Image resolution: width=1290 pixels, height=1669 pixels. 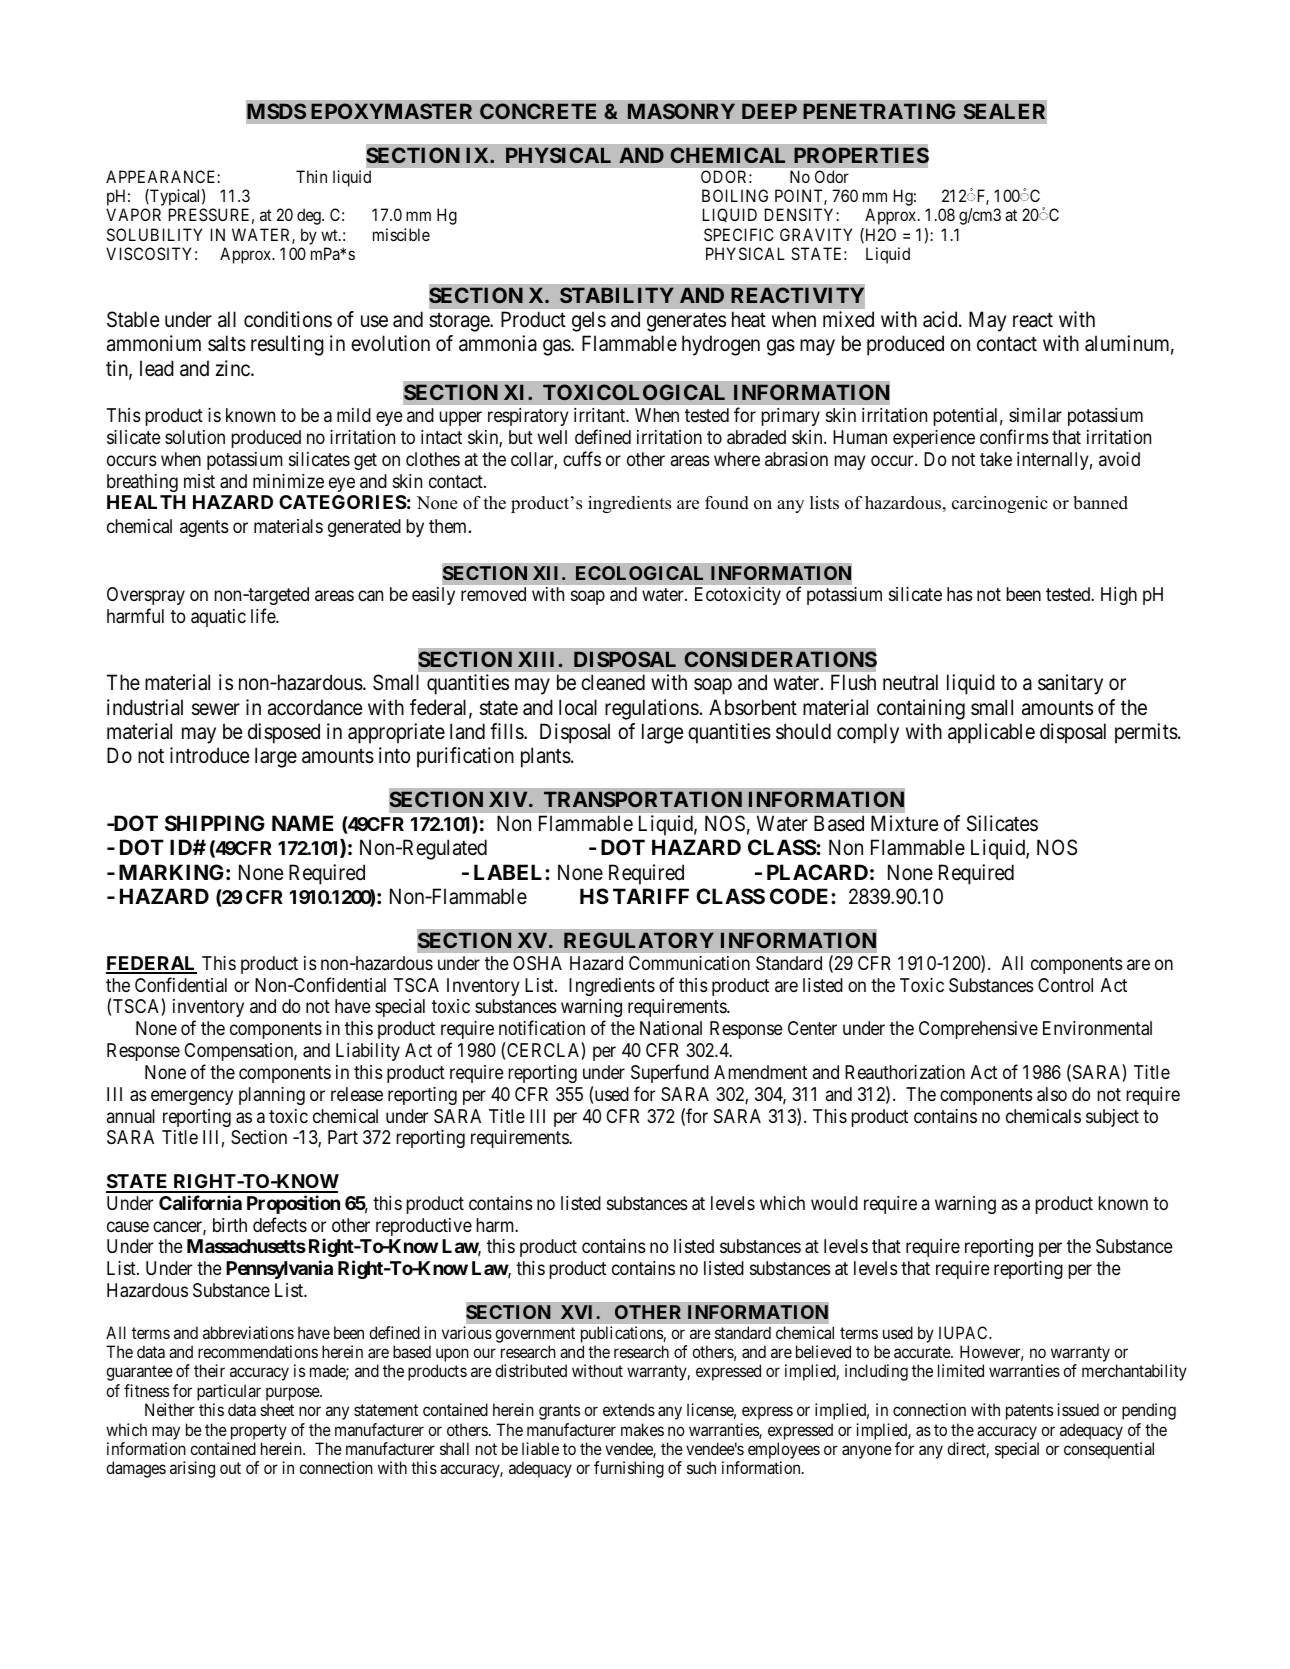 What do you see at coordinates (639, 573) in the screenshot?
I see `ECOLOGICAL` at bounding box center [639, 573].
